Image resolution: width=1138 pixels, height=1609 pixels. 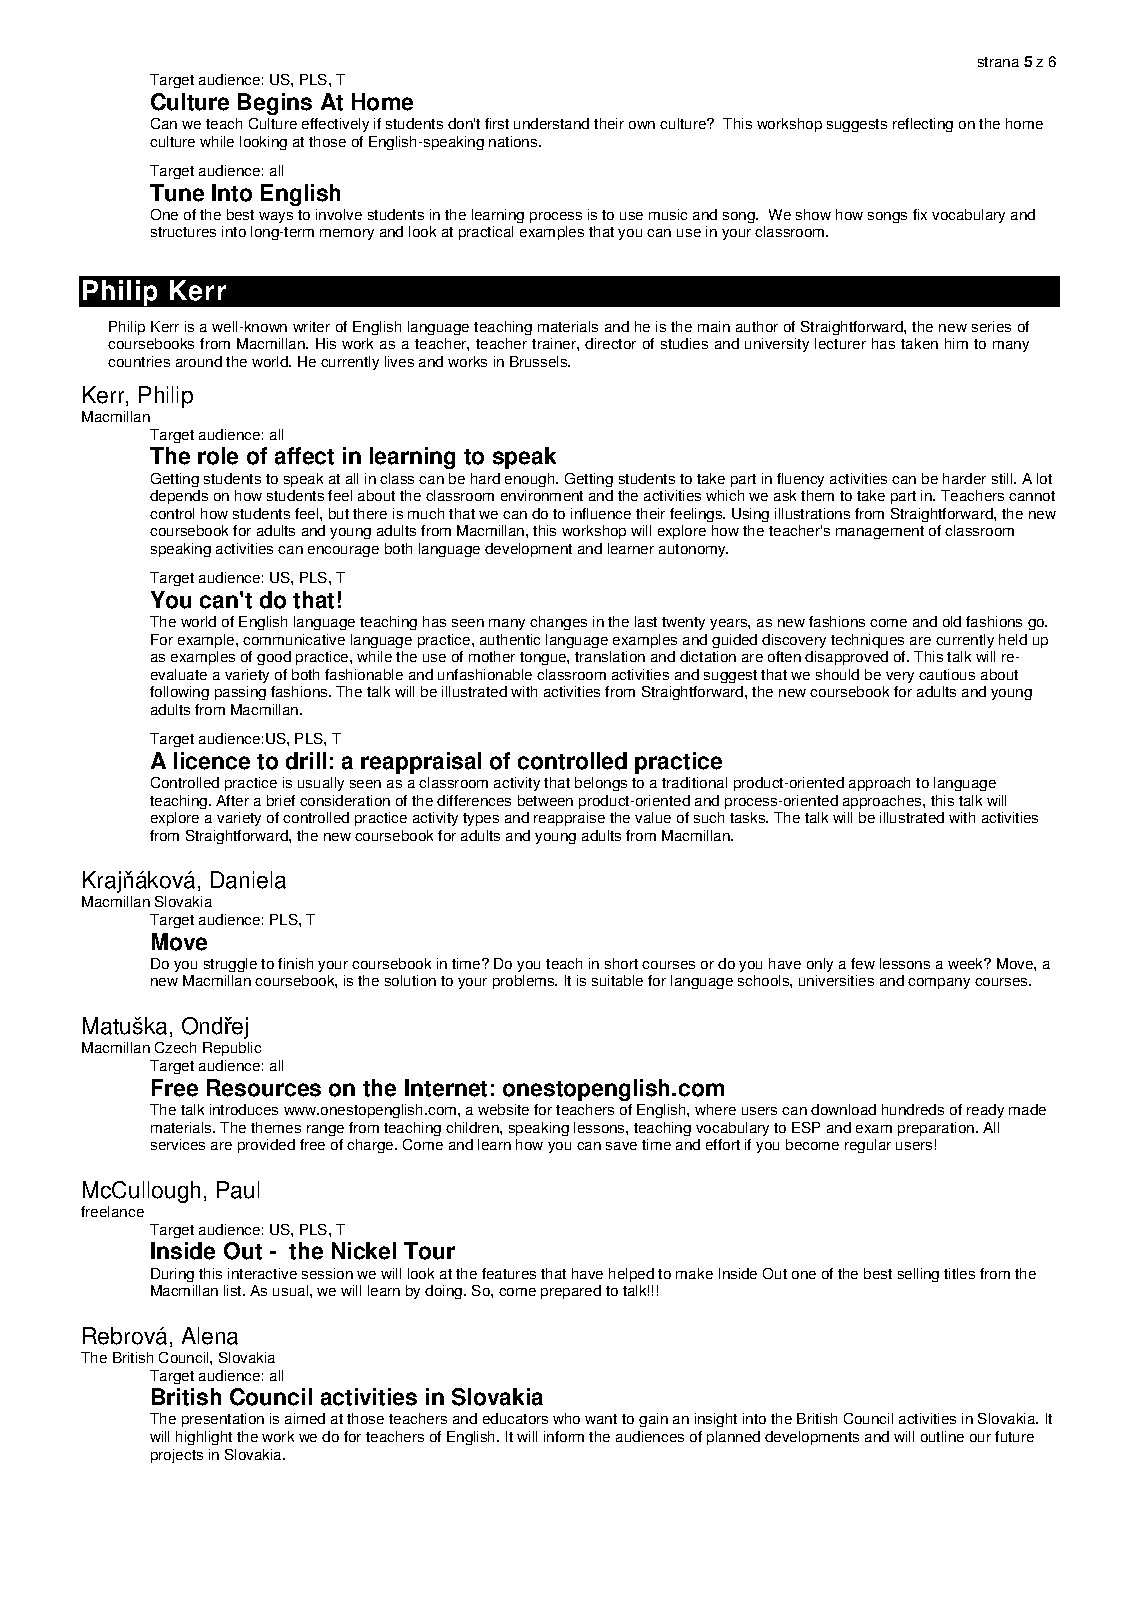 I want to click on reflecting, so click(x=923, y=125).
